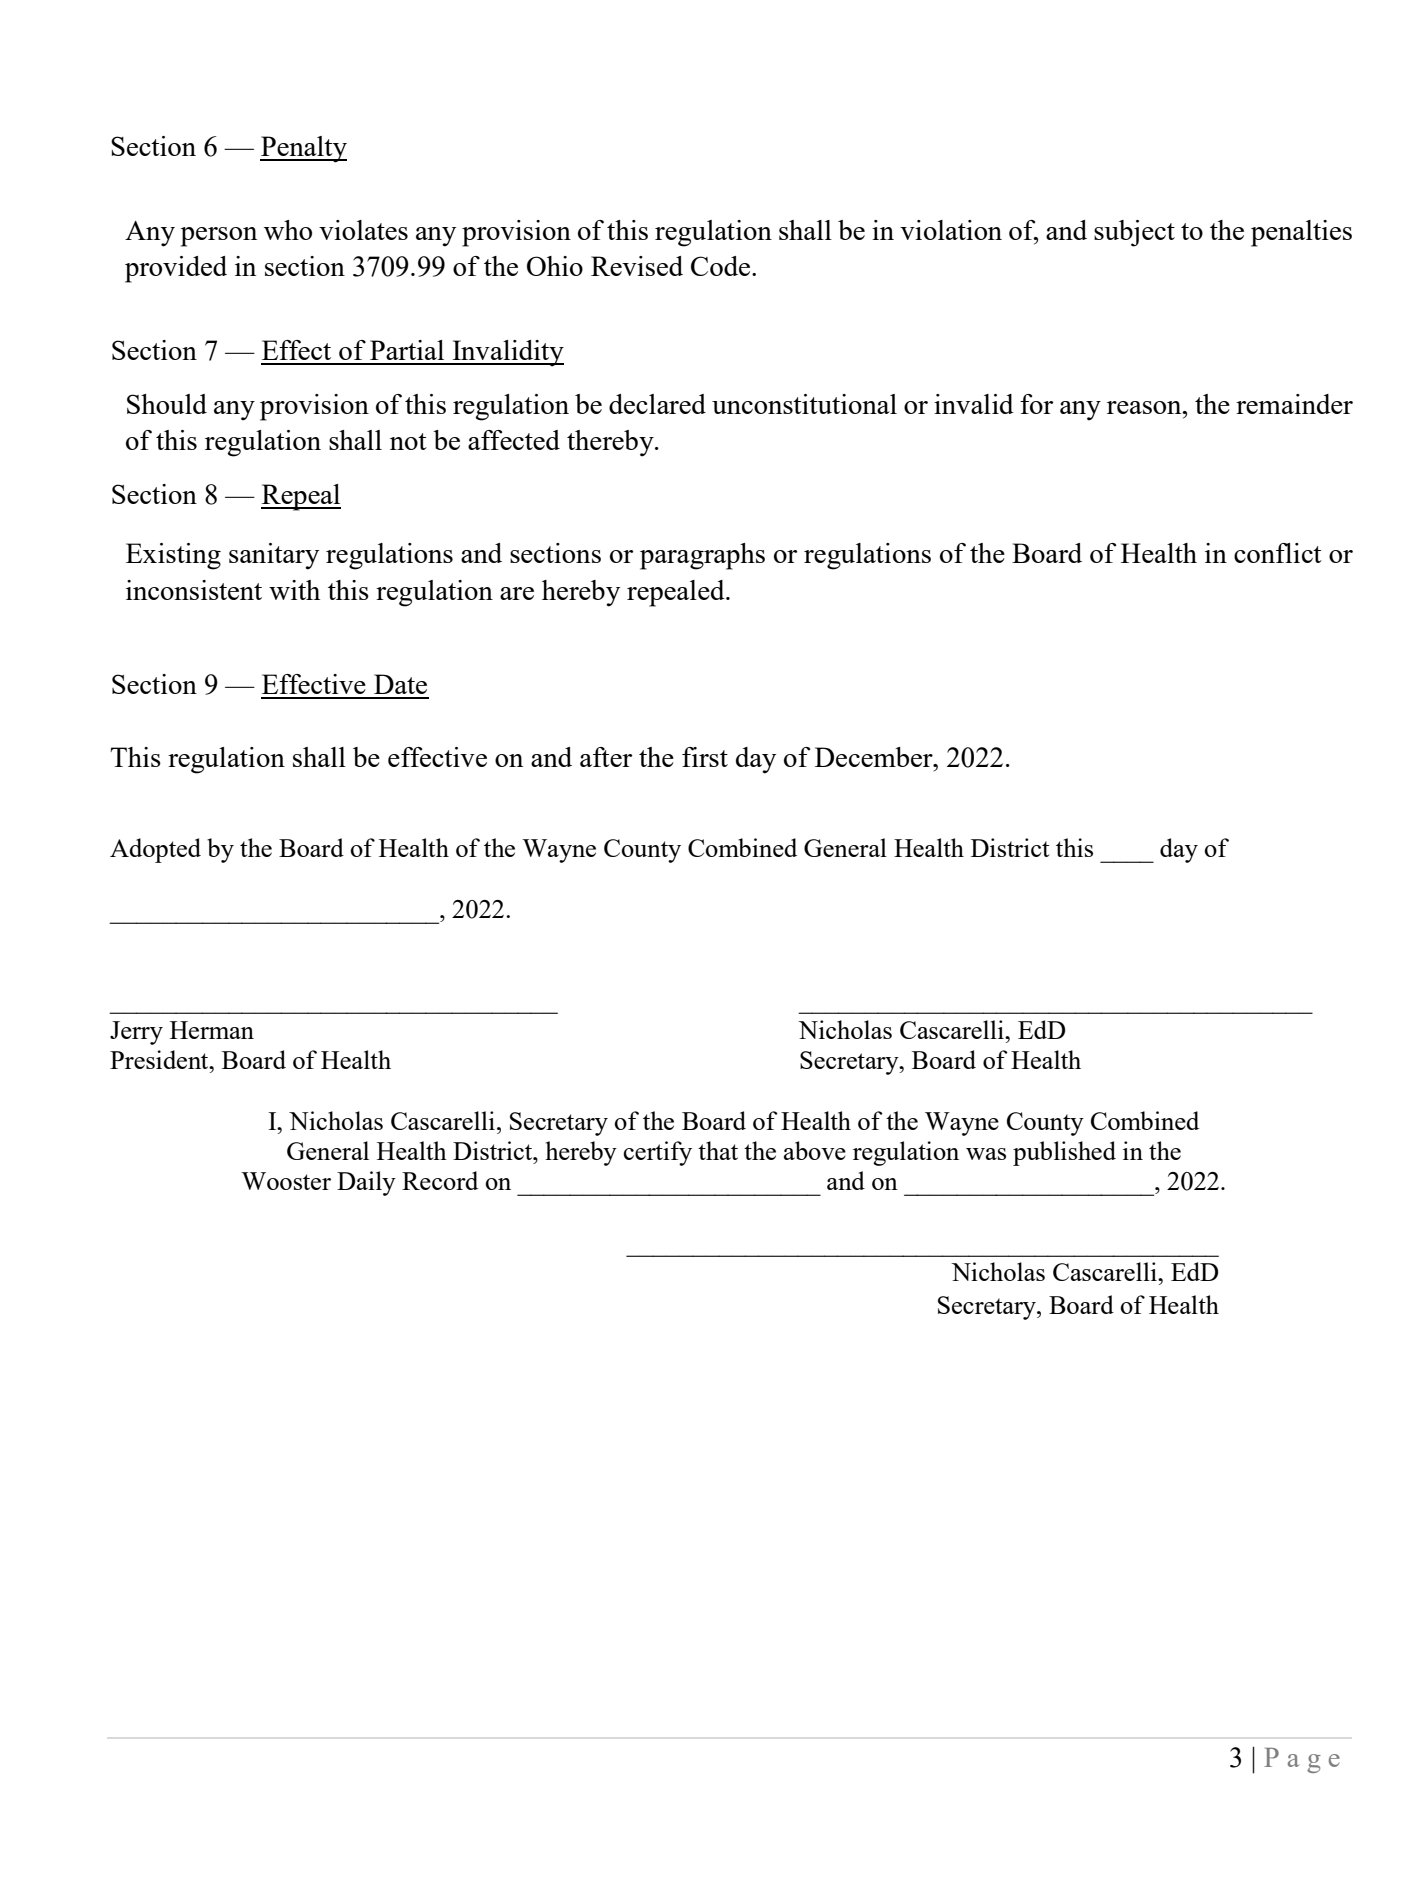 Image resolution: width=1423 pixels, height=1893 pixels. Describe the element at coordinates (212, 1030) in the image. I see `Herman` at that location.
